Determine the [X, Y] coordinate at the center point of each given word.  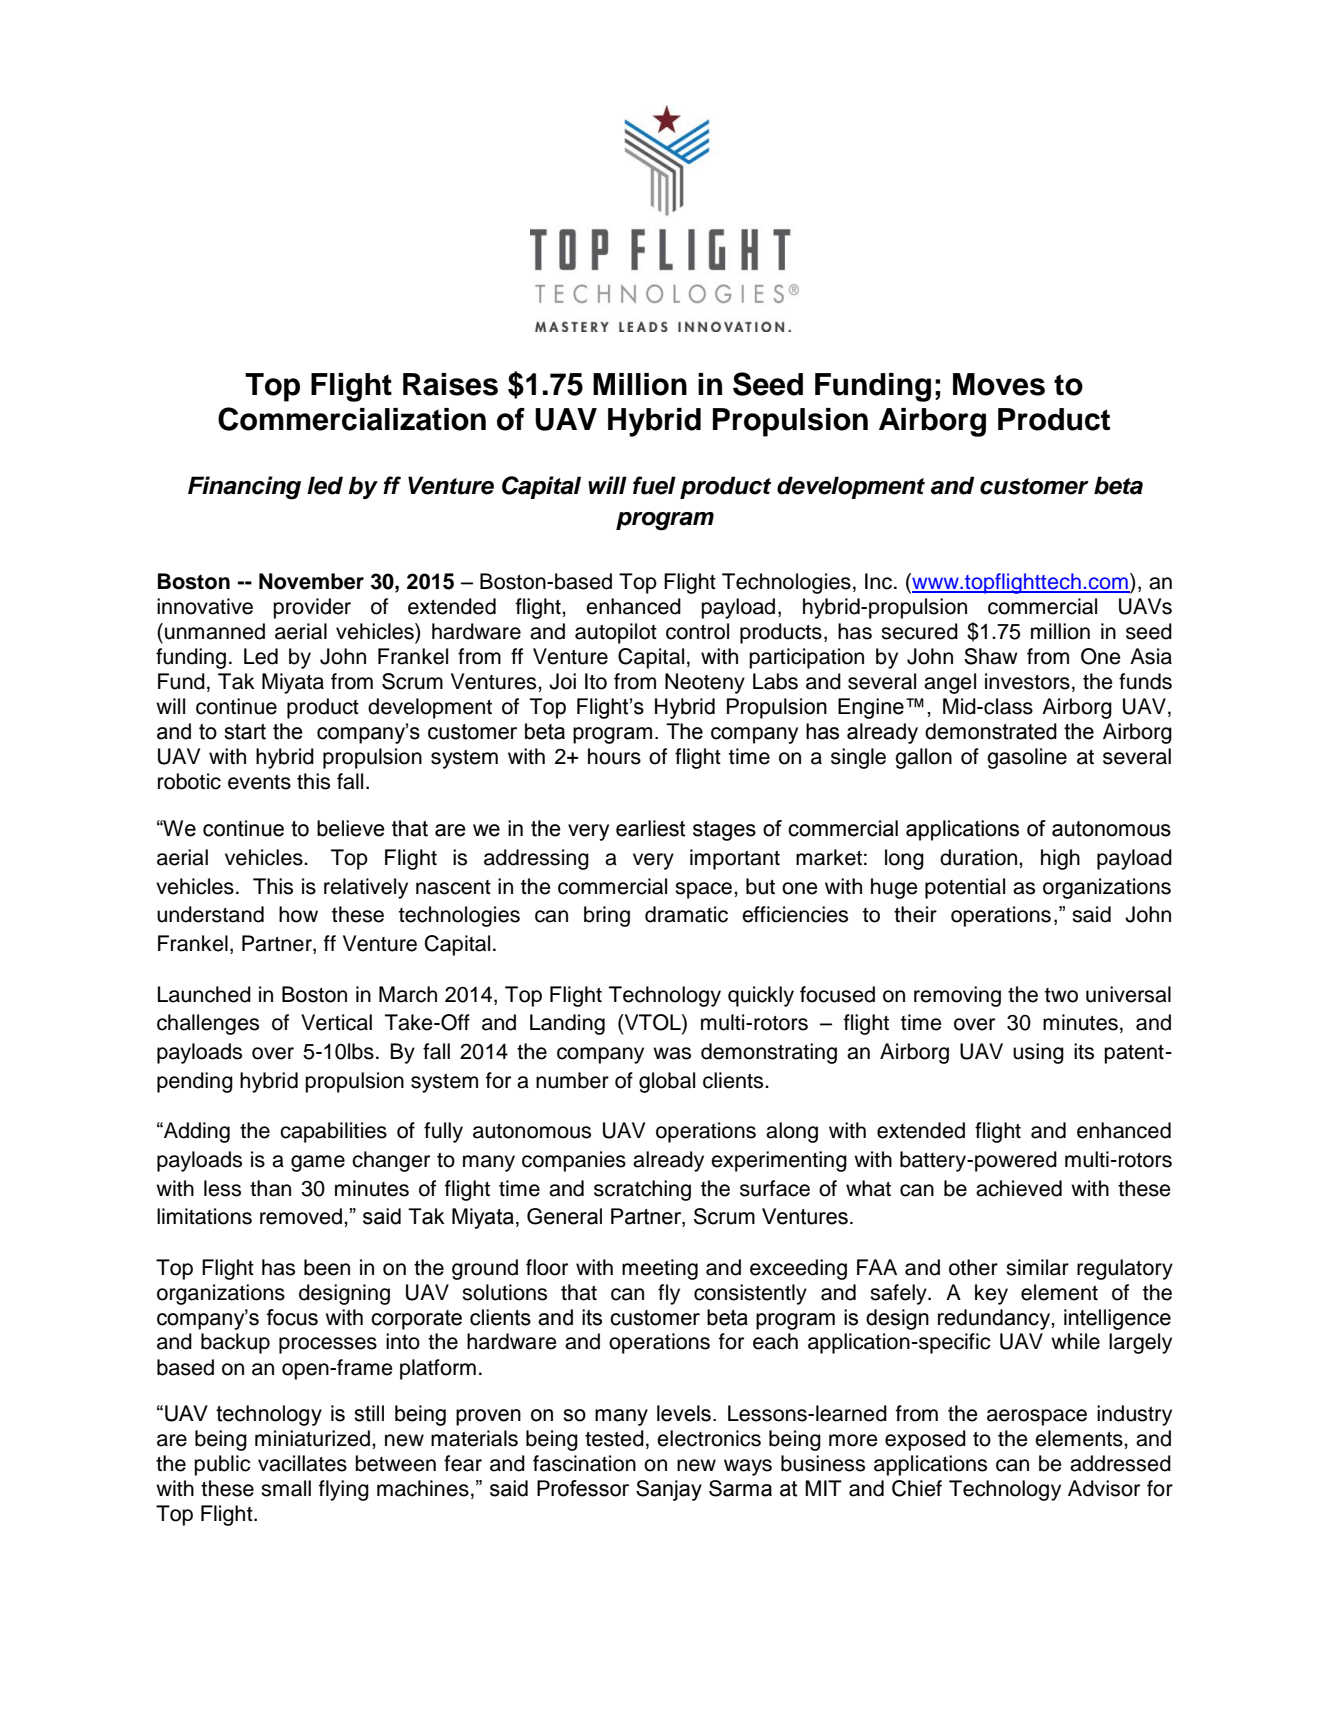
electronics [709, 1438]
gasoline [1027, 758]
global [667, 1082]
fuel [654, 485]
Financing [244, 488]
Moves [999, 384]
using [1038, 1053]
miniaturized [314, 1438]
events [259, 782]
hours [614, 756]
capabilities [333, 1132]
